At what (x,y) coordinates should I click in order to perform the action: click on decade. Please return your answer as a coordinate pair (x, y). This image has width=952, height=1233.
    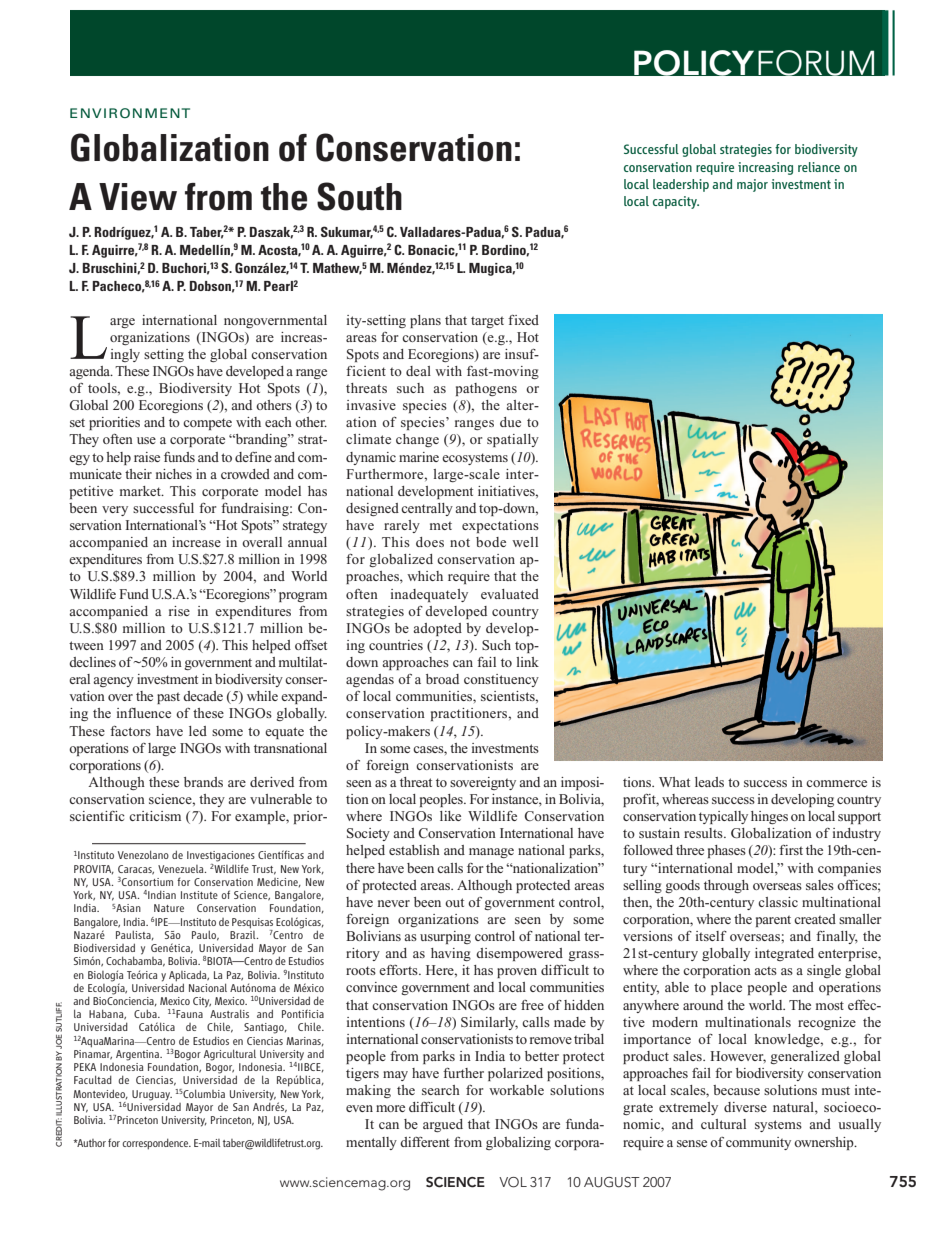
    Looking at the image, I should click on (203, 696).
